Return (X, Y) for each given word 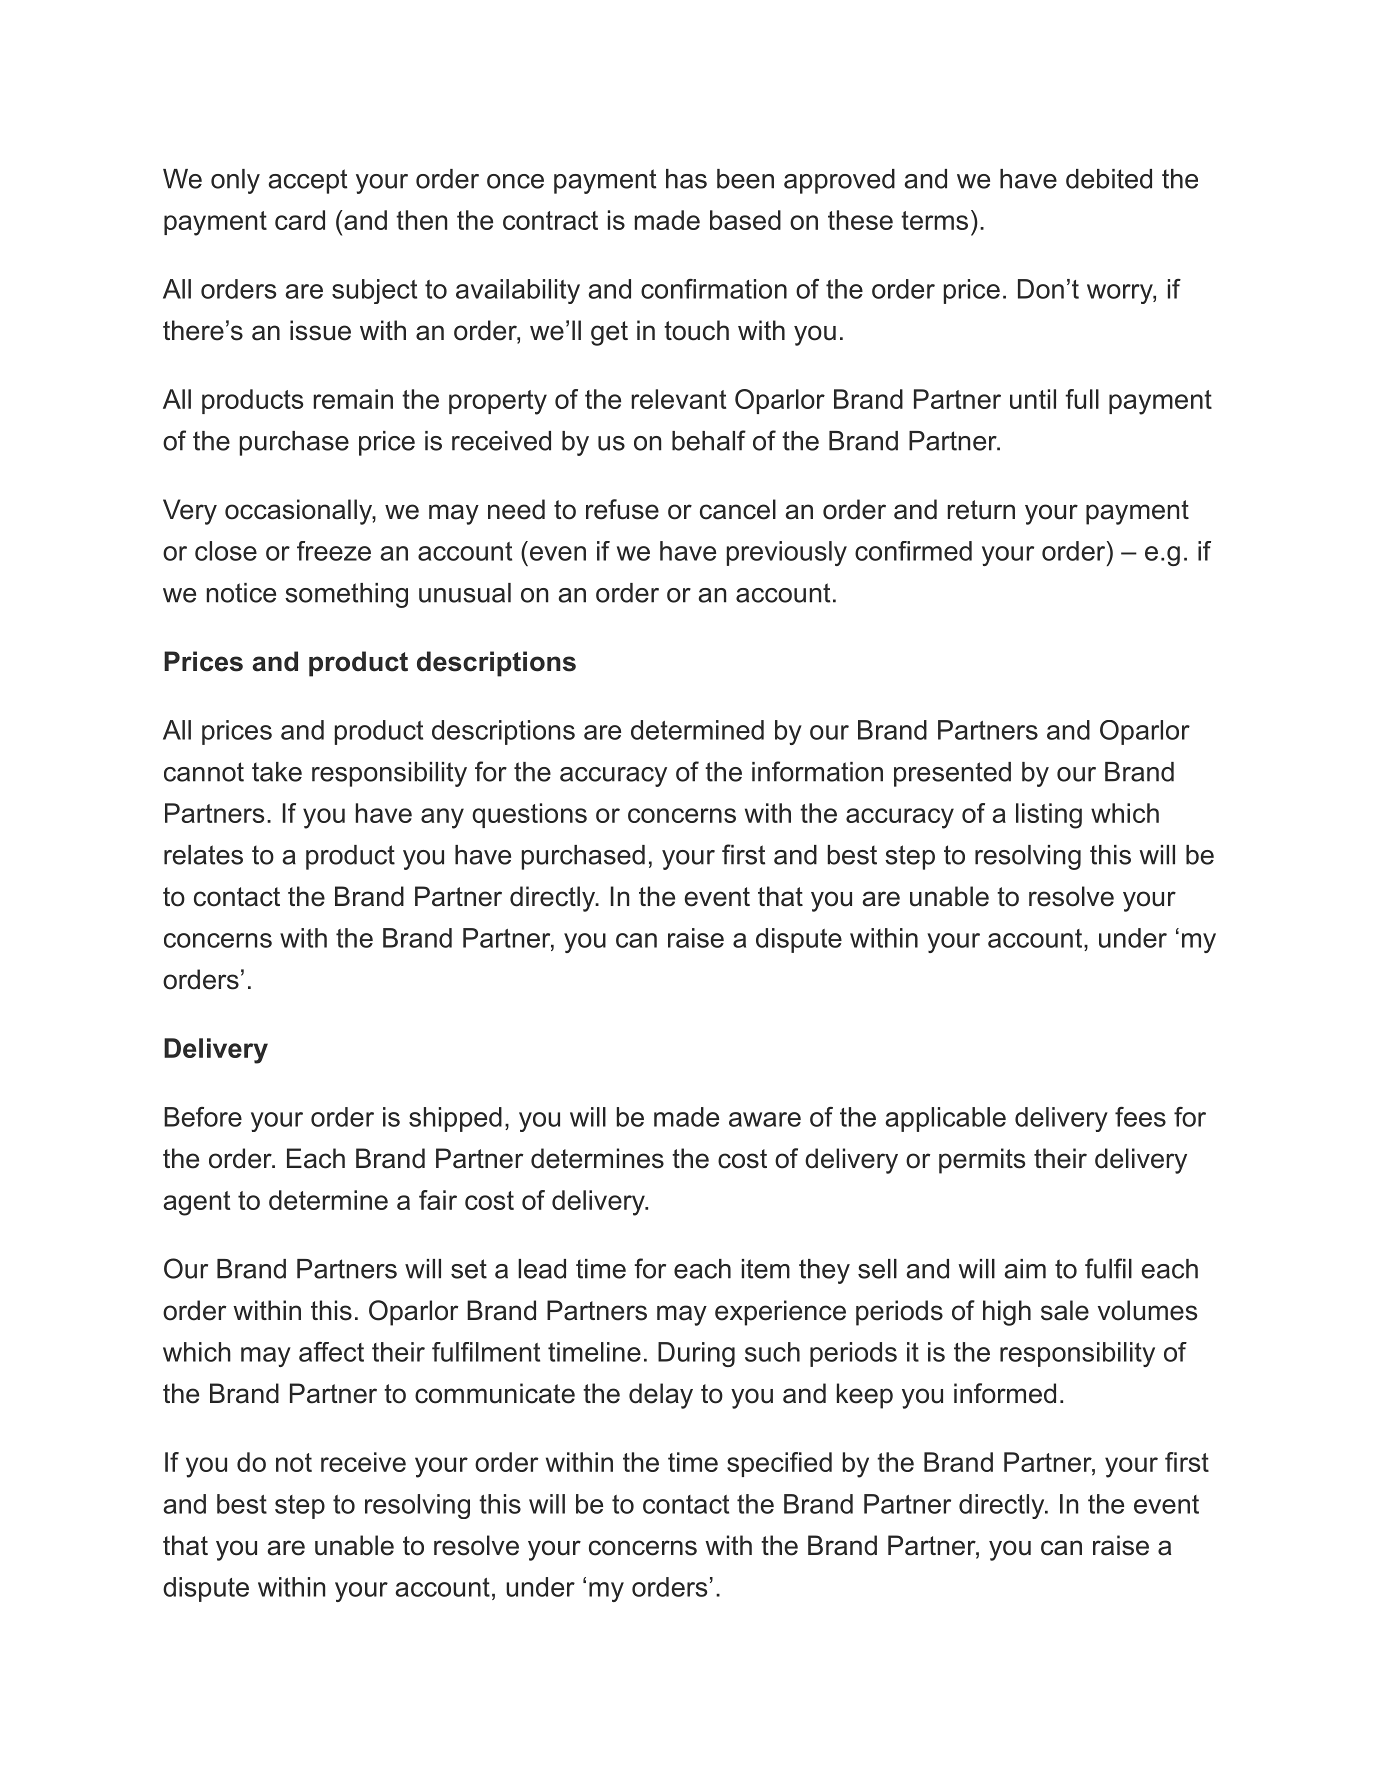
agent (197, 1203)
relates (203, 855)
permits (982, 1161)
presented (952, 774)
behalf (709, 440)
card (300, 220)
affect (331, 1352)
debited (1109, 179)
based (745, 220)
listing (1049, 816)
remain (353, 399)
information (817, 771)
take (277, 772)
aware (765, 1119)
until (1033, 399)
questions (529, 815)
